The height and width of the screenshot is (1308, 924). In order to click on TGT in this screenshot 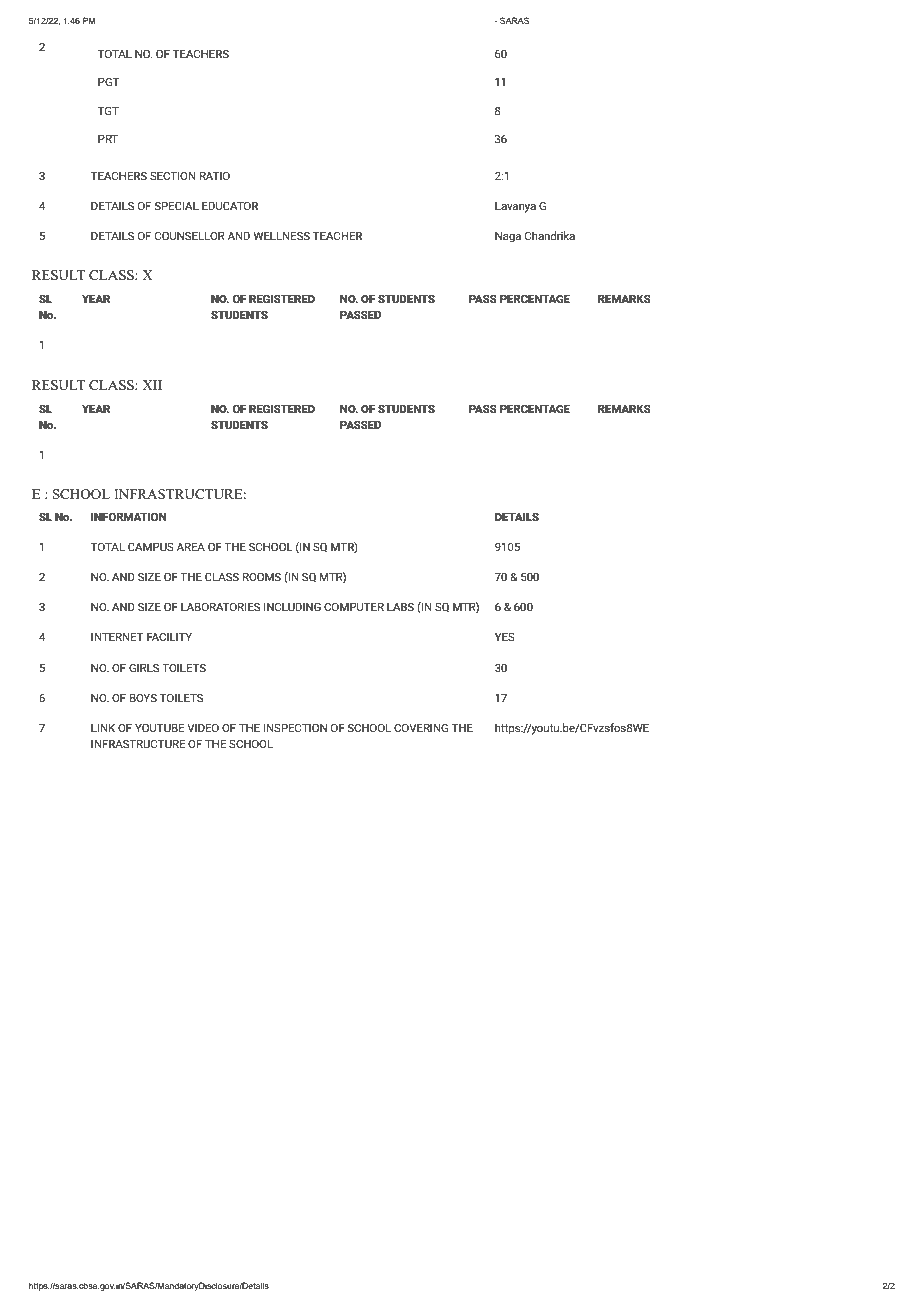, I will do `click(108, 110)`.
